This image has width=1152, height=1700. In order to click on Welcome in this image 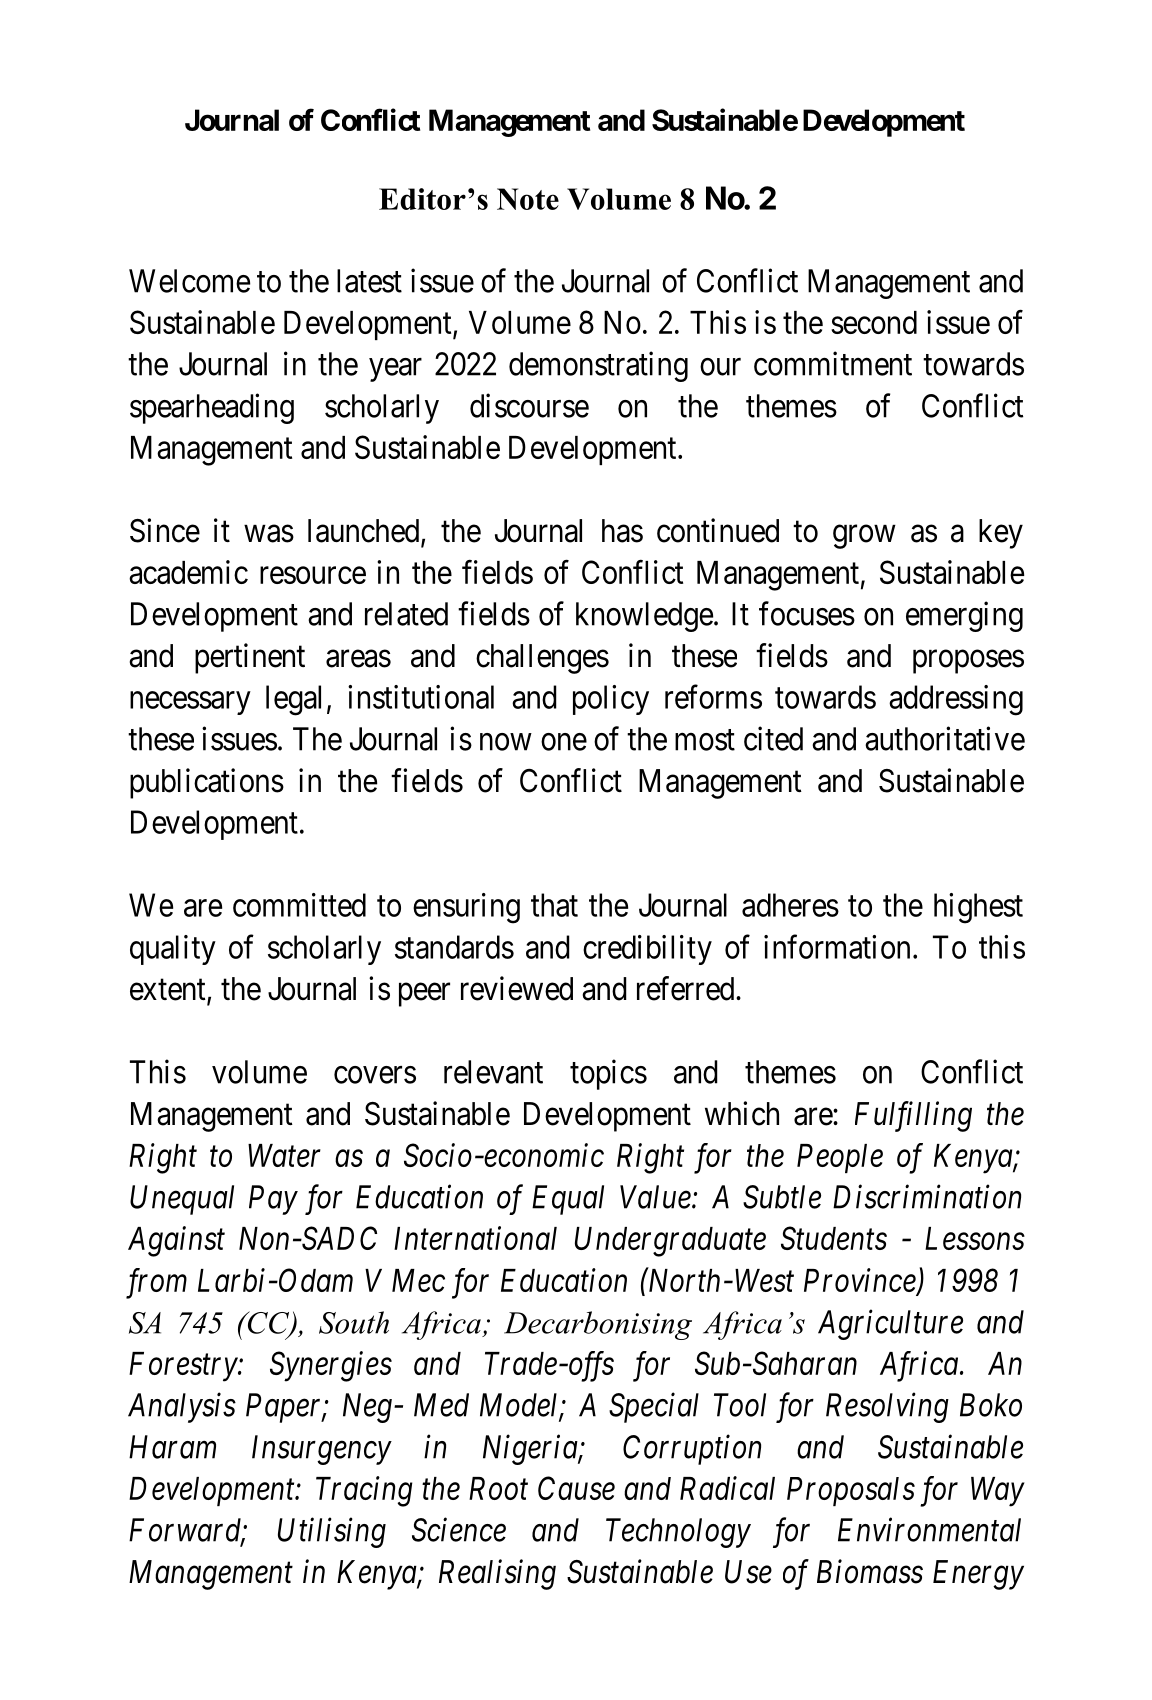, I will do `click(189, 281)`.
